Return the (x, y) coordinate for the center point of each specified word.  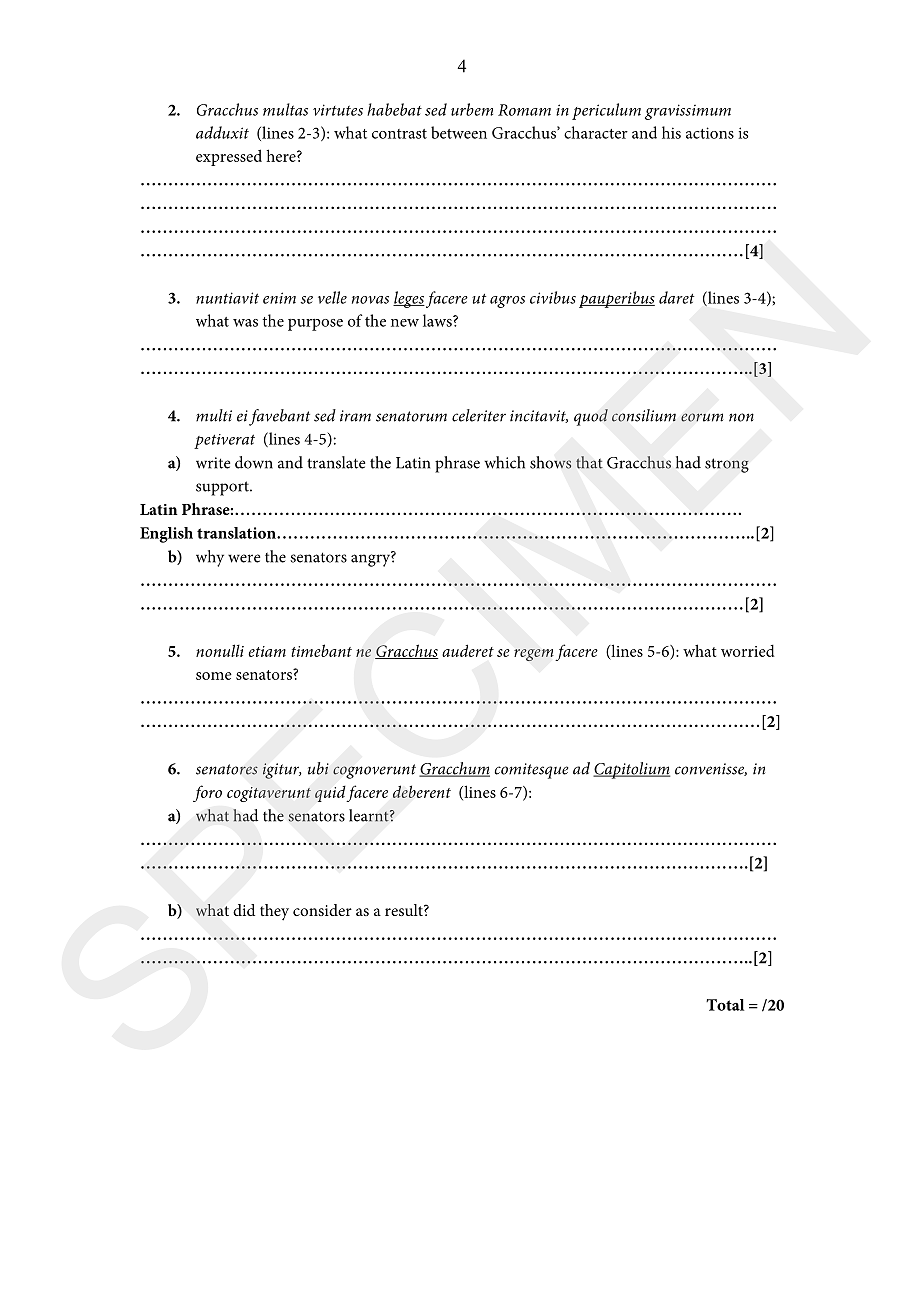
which (504, 462)
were (244, 558)
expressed (229, 157)
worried (748, 650)
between (459, 132)
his (671, 132)
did (244, 910)
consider (322, 910)
